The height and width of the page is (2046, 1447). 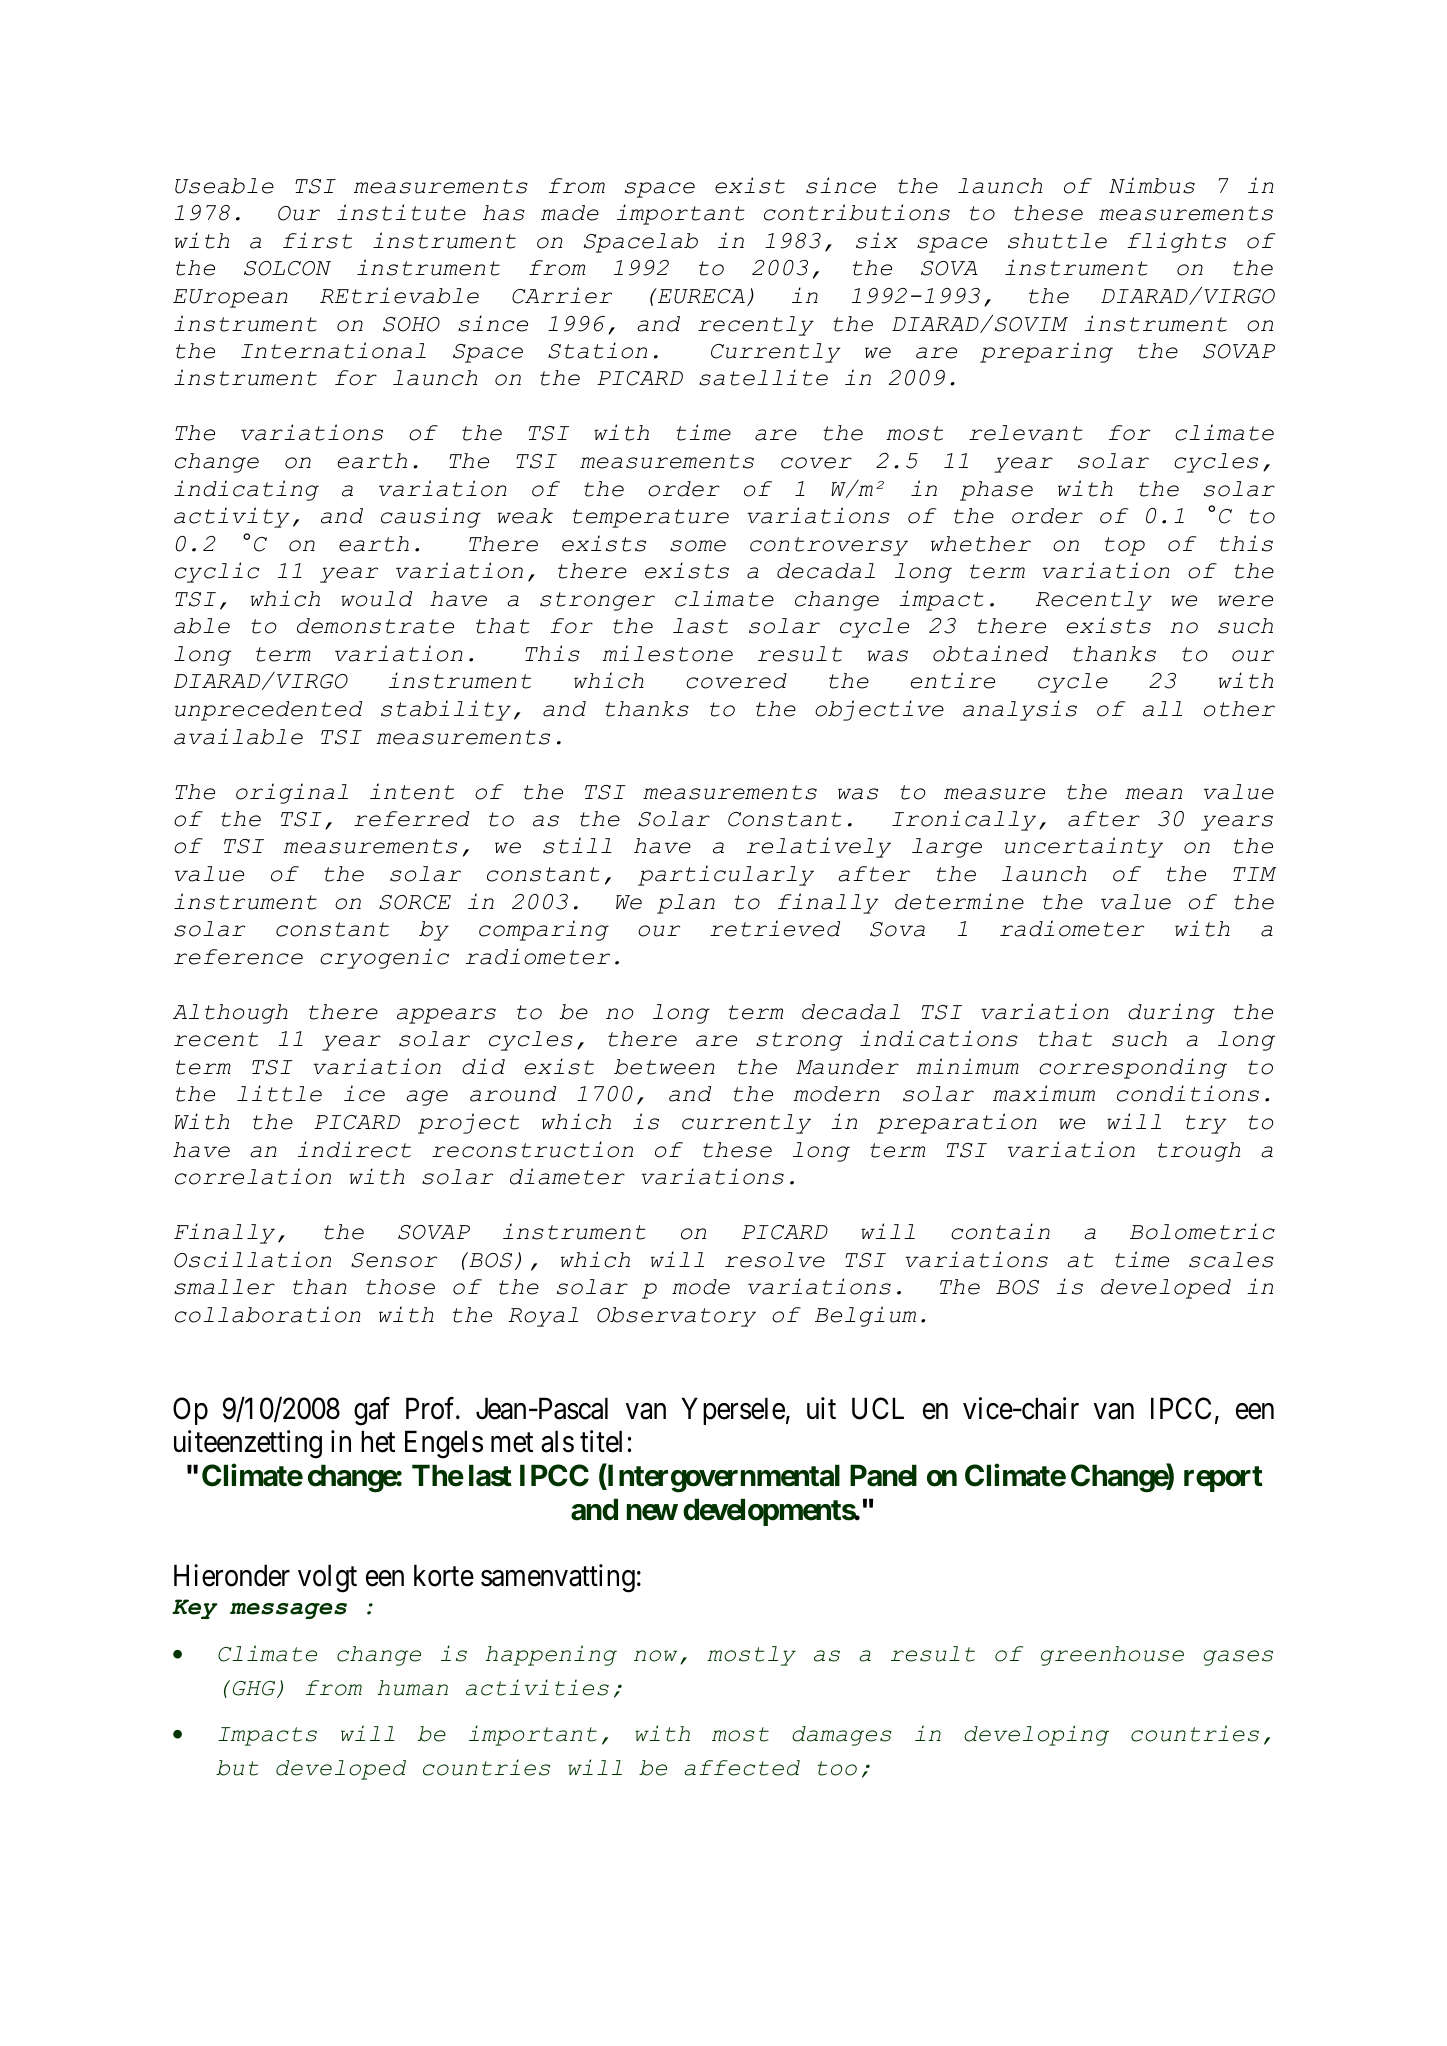 I want to click on top, so click(x=1125, y=546).
